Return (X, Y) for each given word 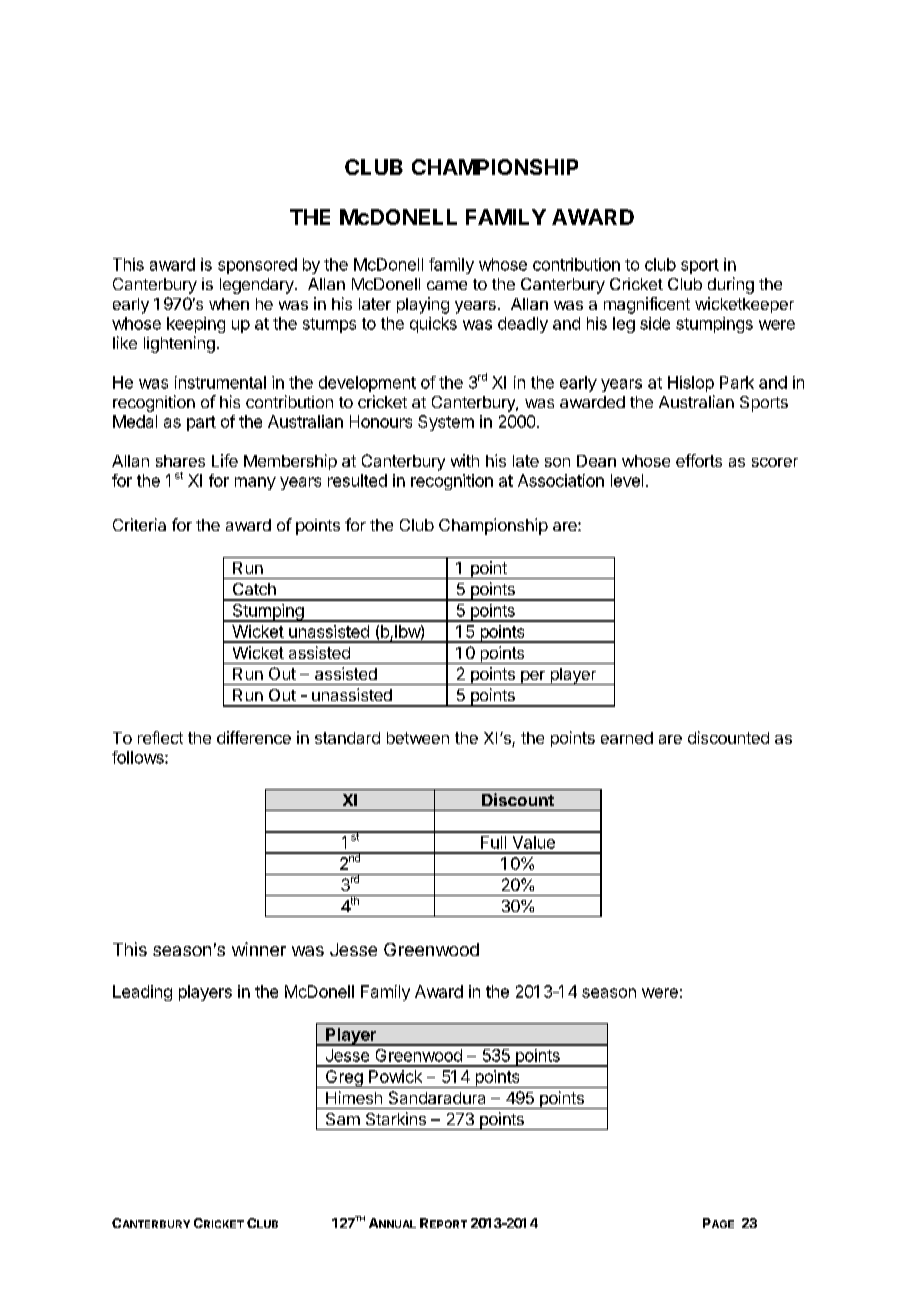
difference (254, 737)
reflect (160, 737)
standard (347, 738)
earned (627, 738)
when (229, 304)
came (447, 285)
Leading (142, 993)
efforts (699, 460)
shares (180, 461)
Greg (344, 1079)
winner (259, 949)
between (418, 738)
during (731, 285)
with (465, 460)
